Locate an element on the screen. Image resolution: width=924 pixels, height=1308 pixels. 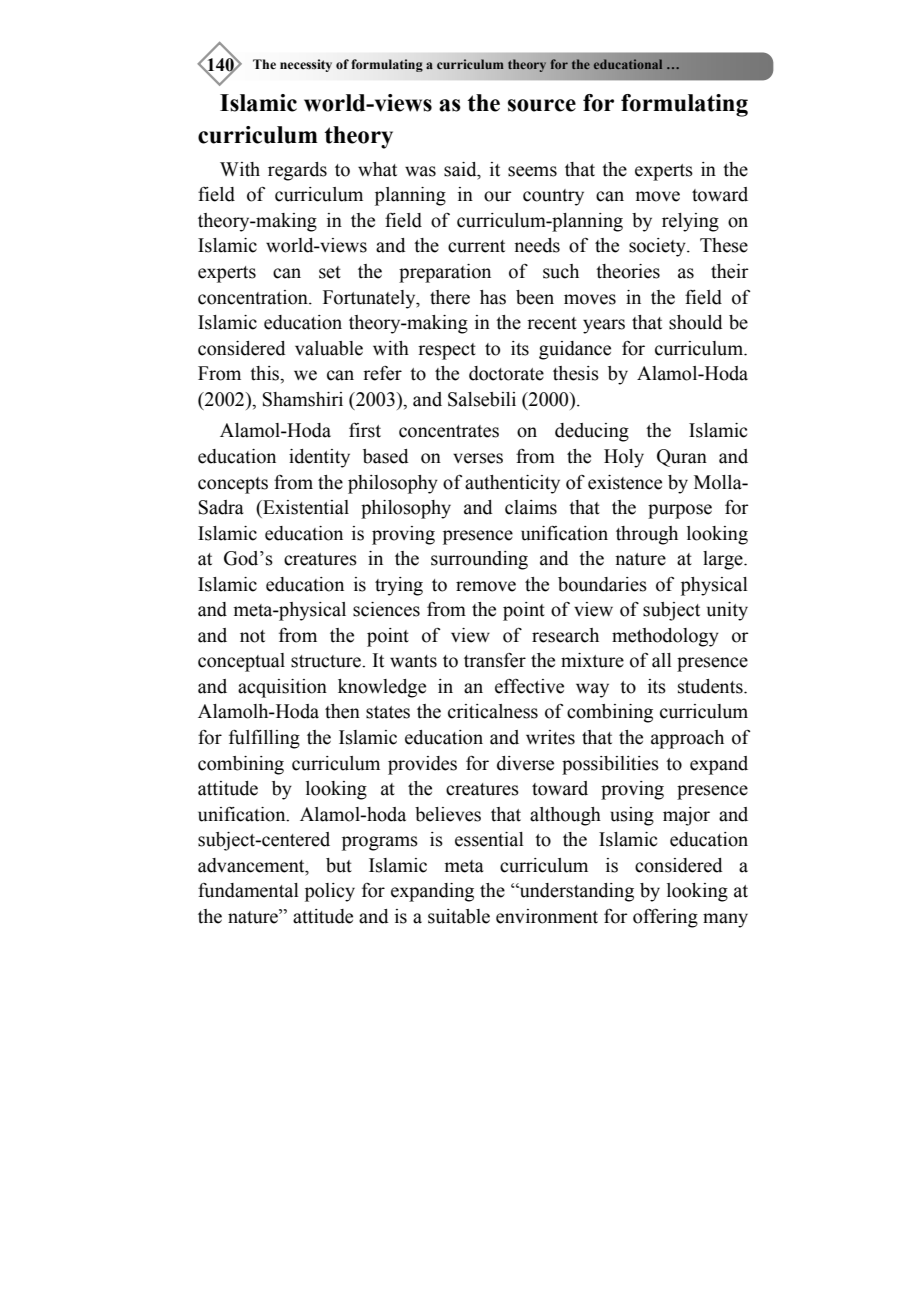
necessity is located at coordinates (306, 65).
